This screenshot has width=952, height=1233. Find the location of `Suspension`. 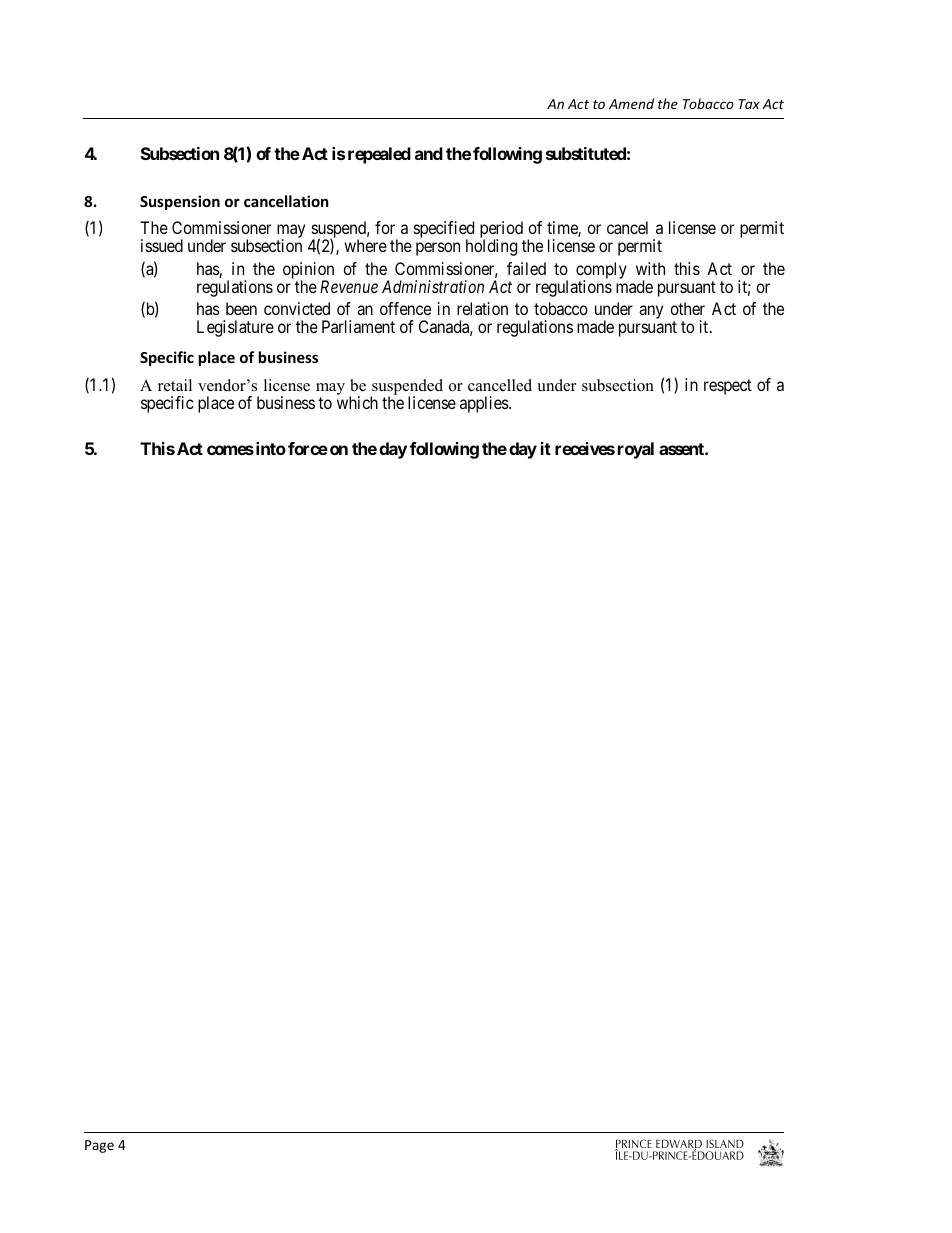

Suspension is located at coordinates (180, 202).
